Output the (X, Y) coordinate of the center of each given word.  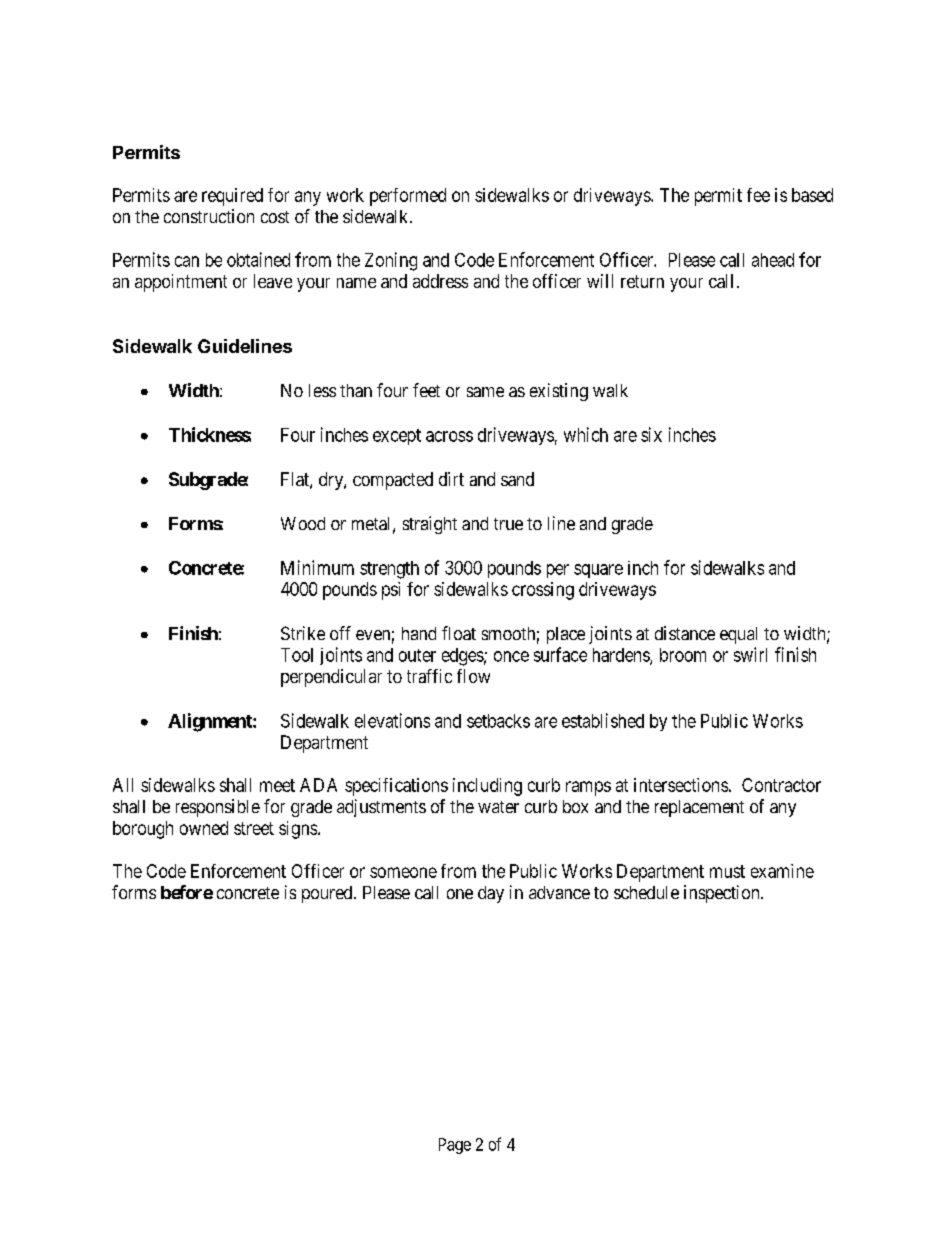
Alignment (211, 722)
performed (408, 197)
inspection (723, 894)
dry (332, 481)
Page (455, 1146)
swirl (750, 654)
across (449, 436)
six (651, 434)
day (491, 894)
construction (209, 216)
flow (473, 676)
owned (204, 828)
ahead (773, 260)
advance (559, 892)
